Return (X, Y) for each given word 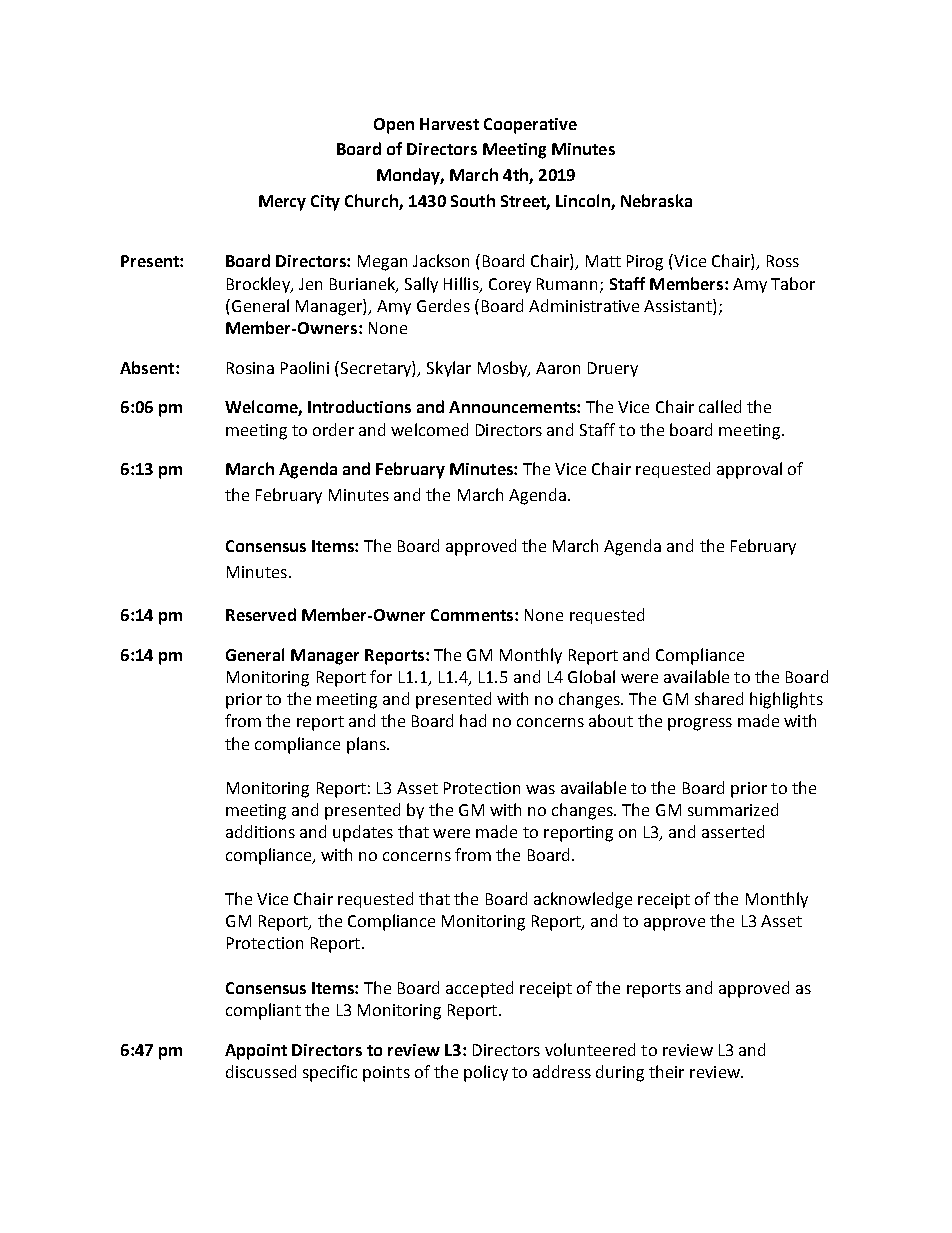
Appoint (256, 1052)
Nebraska (656, 200)
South (473, 200)
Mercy (282, 203)
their (666, 1071)
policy (486, 1073)
